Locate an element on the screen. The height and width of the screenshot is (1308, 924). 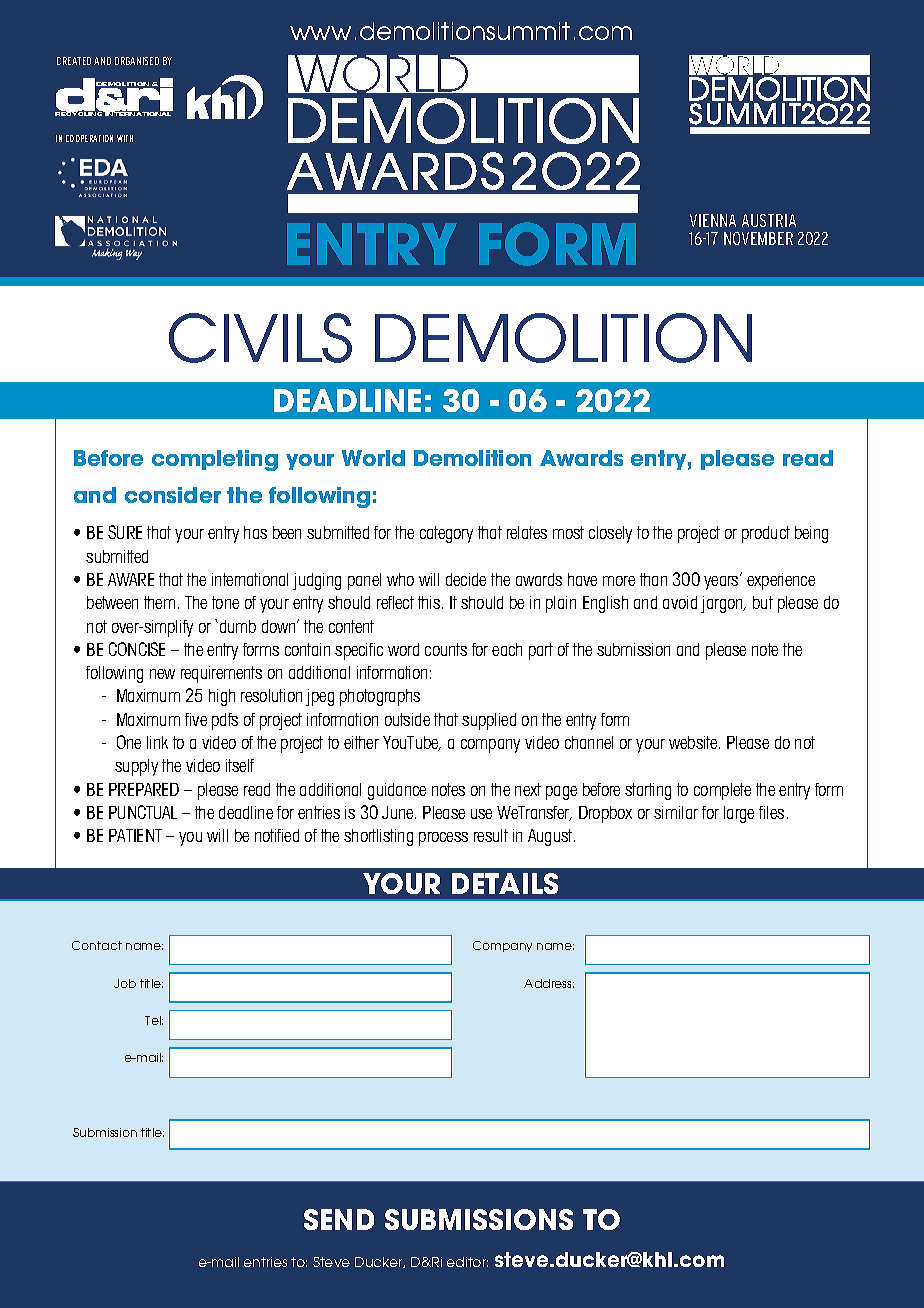
VIENNA is located at coordinates (713, 220).
